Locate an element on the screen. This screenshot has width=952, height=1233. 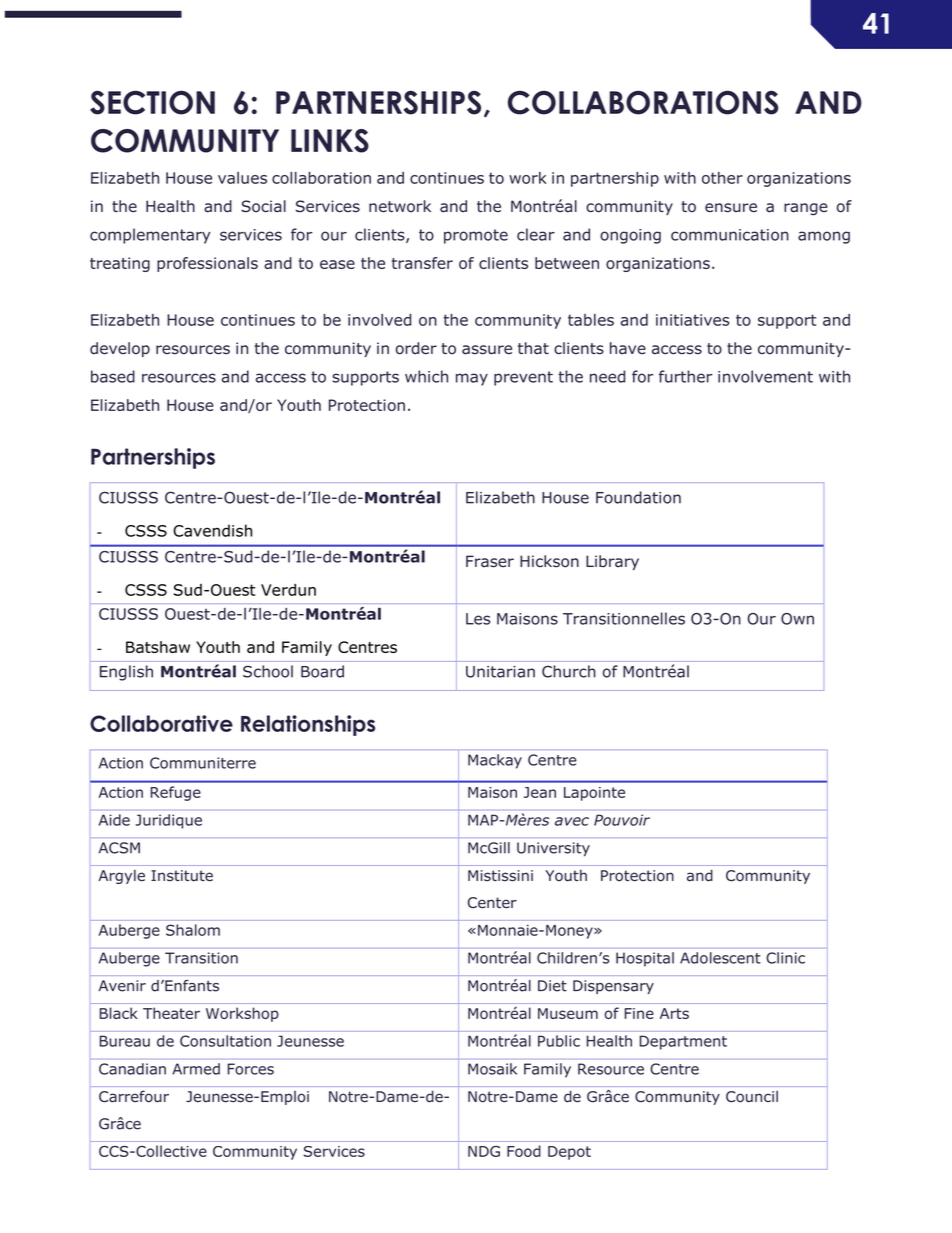
Center is located at coordinates (492, 903).
